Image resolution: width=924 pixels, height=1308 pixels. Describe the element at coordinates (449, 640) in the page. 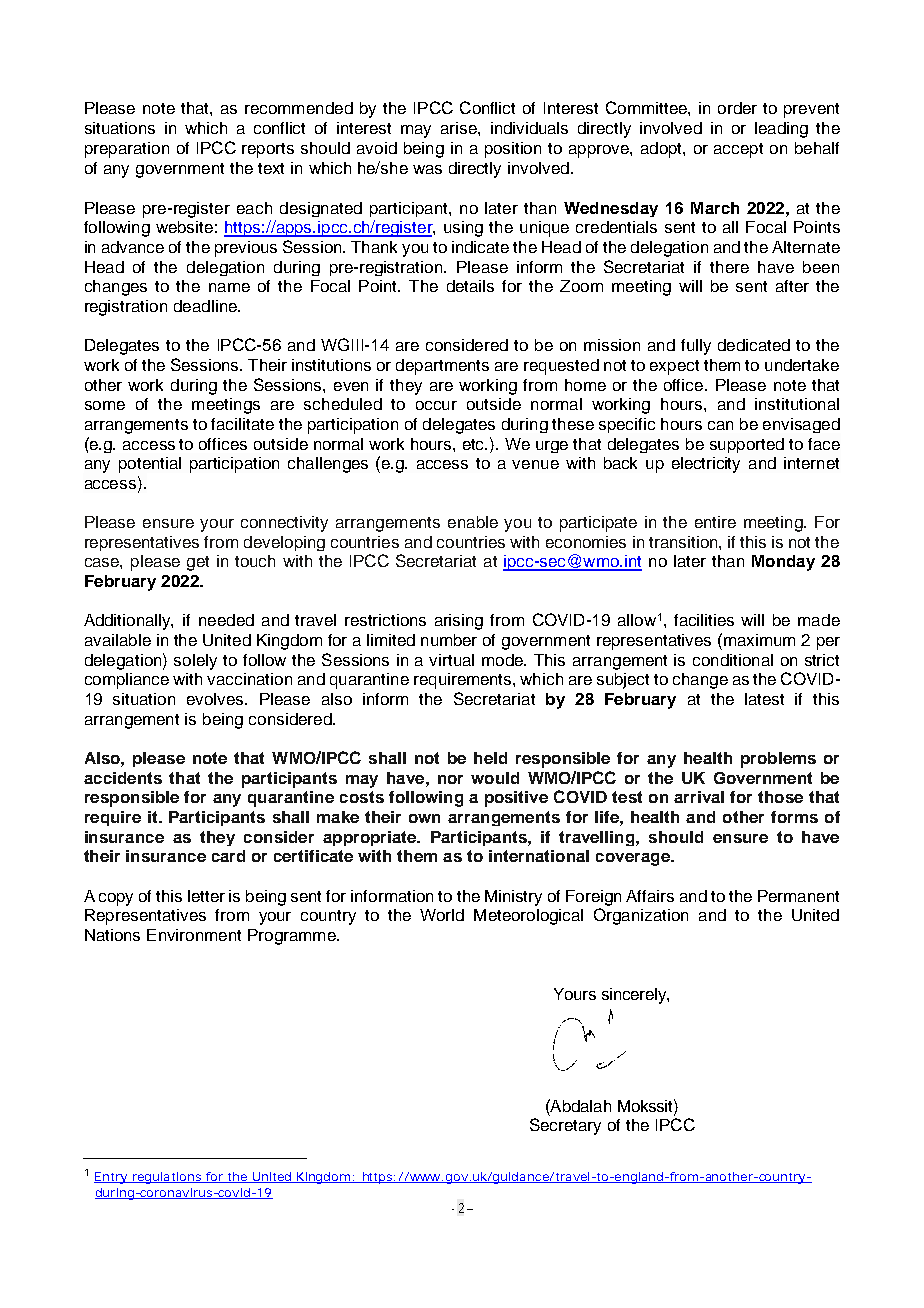

I see `number` at that location.
